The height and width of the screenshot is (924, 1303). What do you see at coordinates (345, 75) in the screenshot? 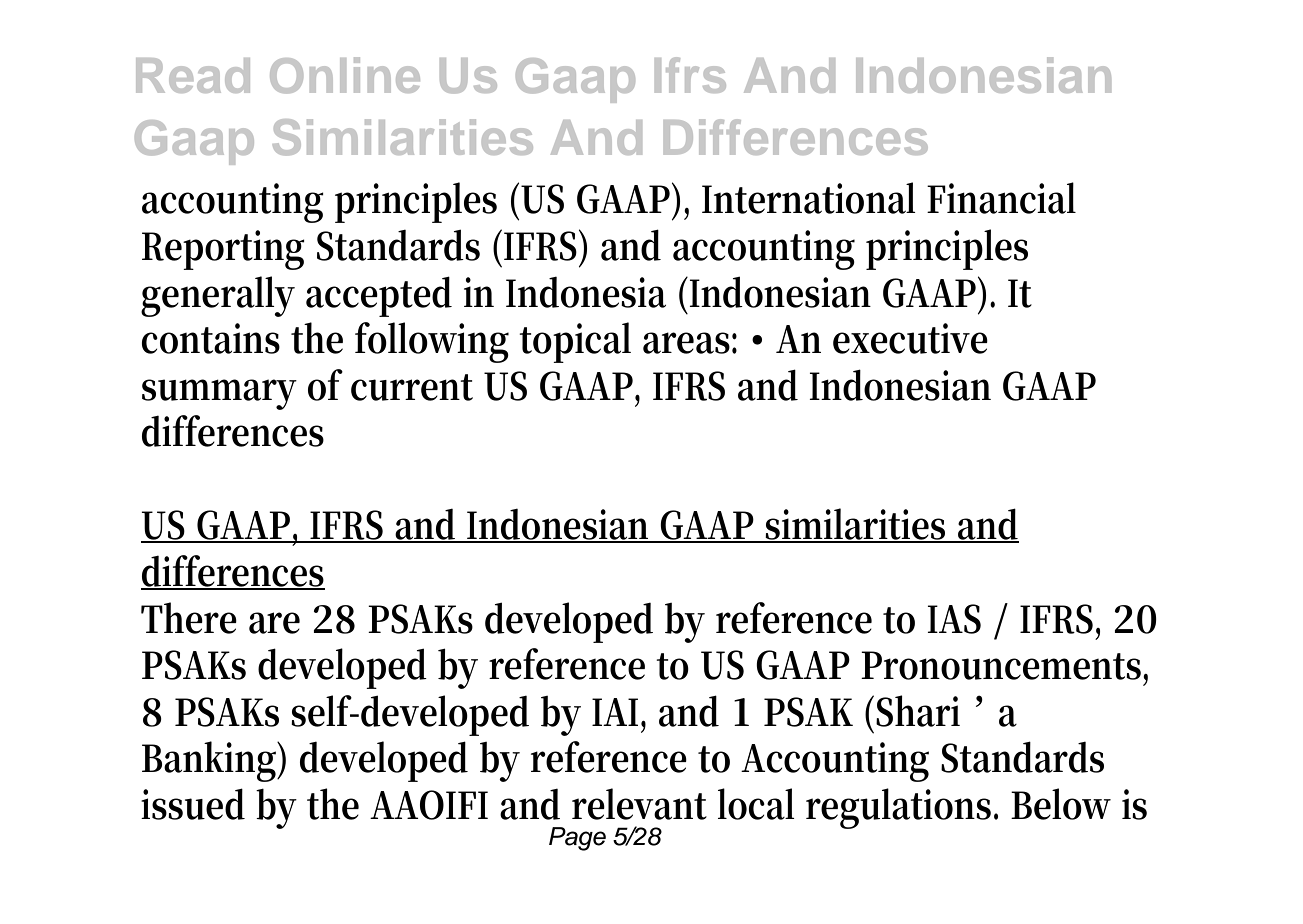
I see `Online` at bounding box center [345, 75].
